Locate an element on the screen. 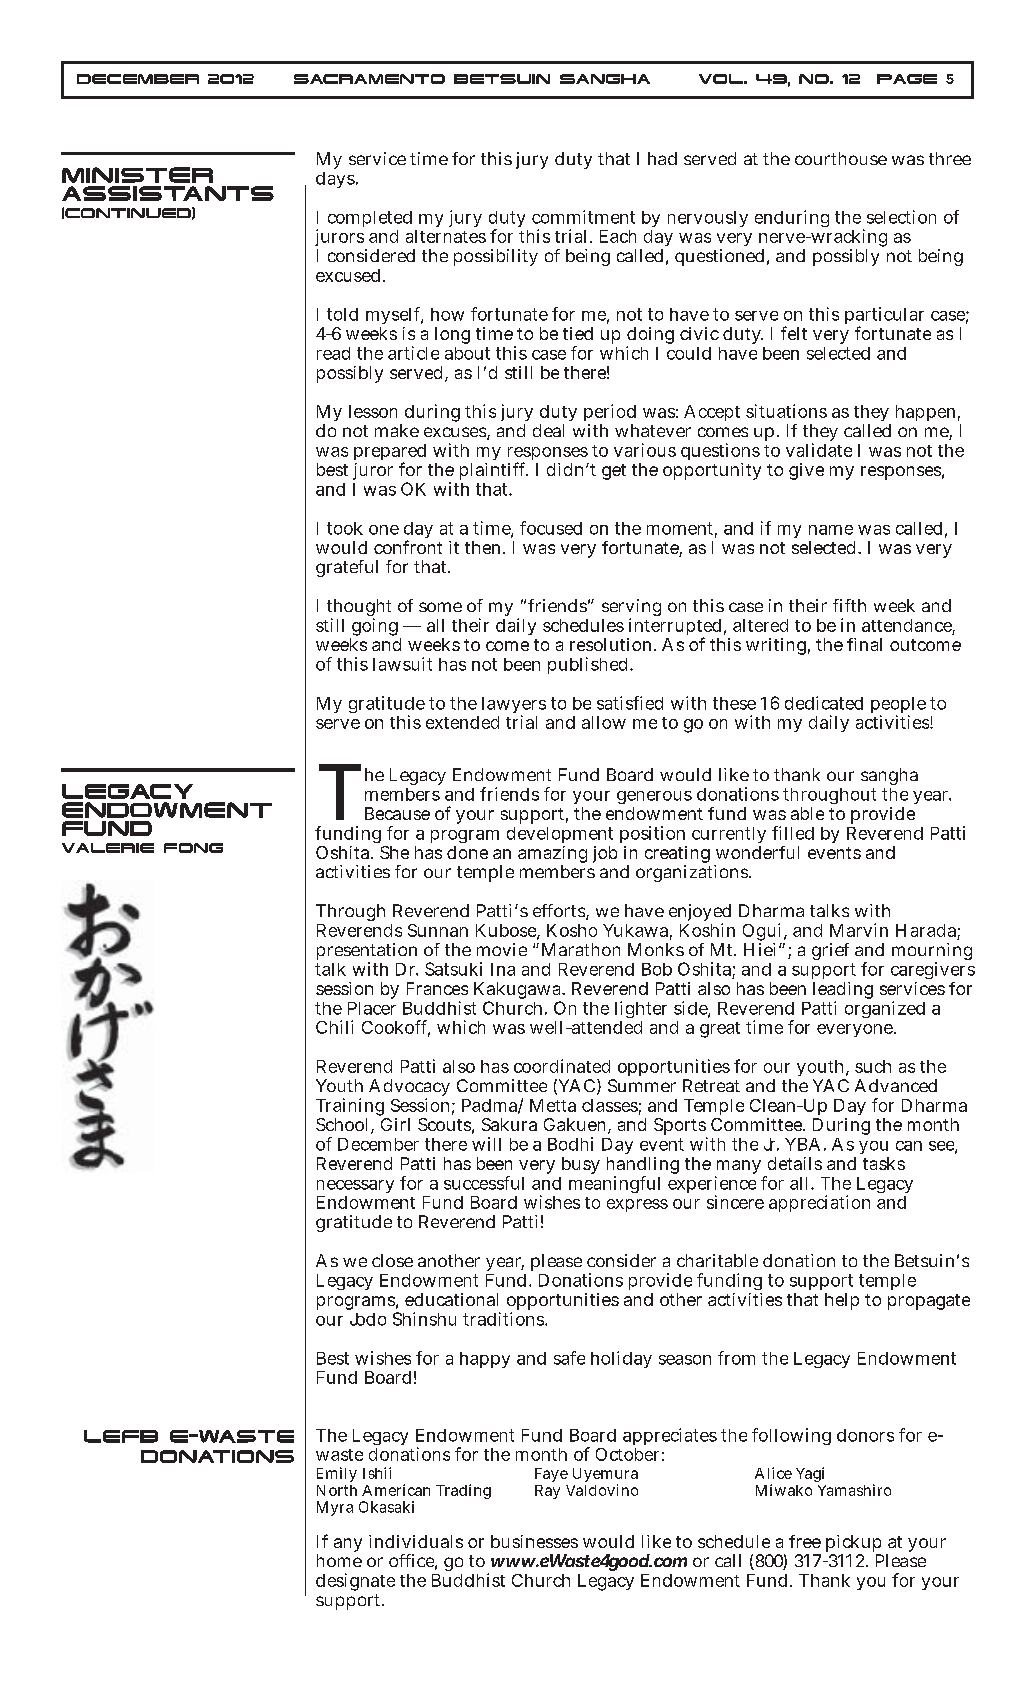 This screenshot has height=1704, width=1035. commitment is located at coordinates (583, 217).
